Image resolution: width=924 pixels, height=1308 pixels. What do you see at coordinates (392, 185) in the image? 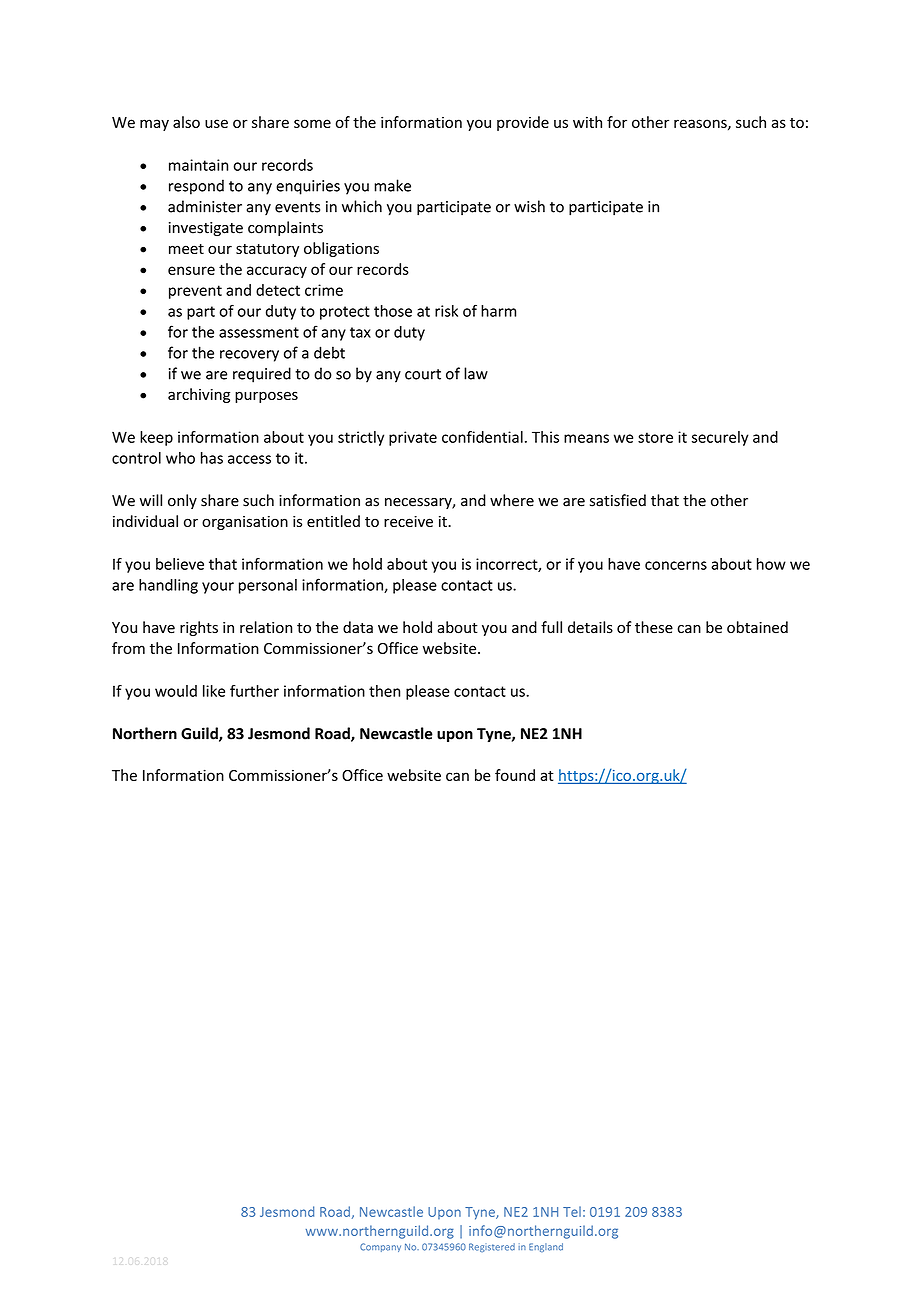
I see `make` at bounding box center [392, 185].
